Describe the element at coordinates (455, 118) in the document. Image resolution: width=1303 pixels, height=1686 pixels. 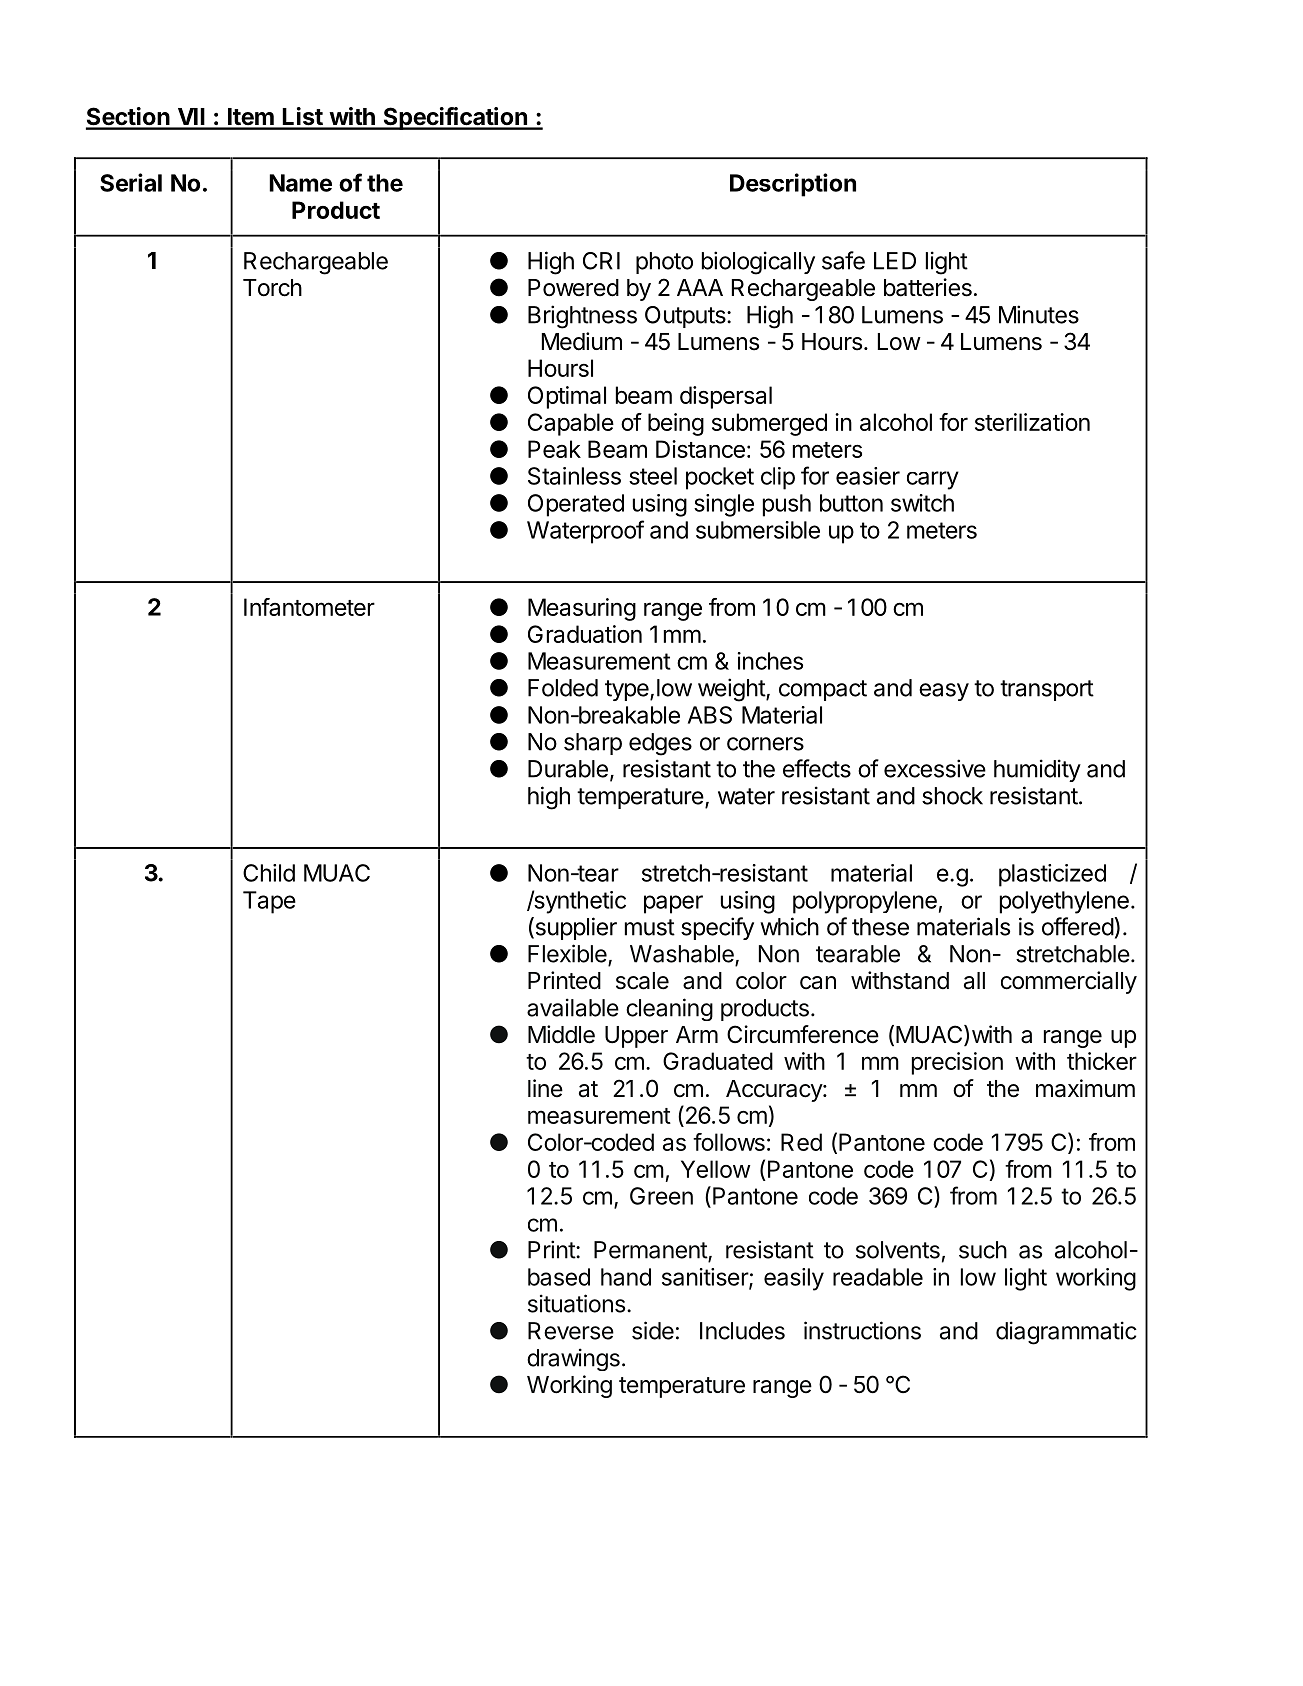
I see `Specification` at that location.
